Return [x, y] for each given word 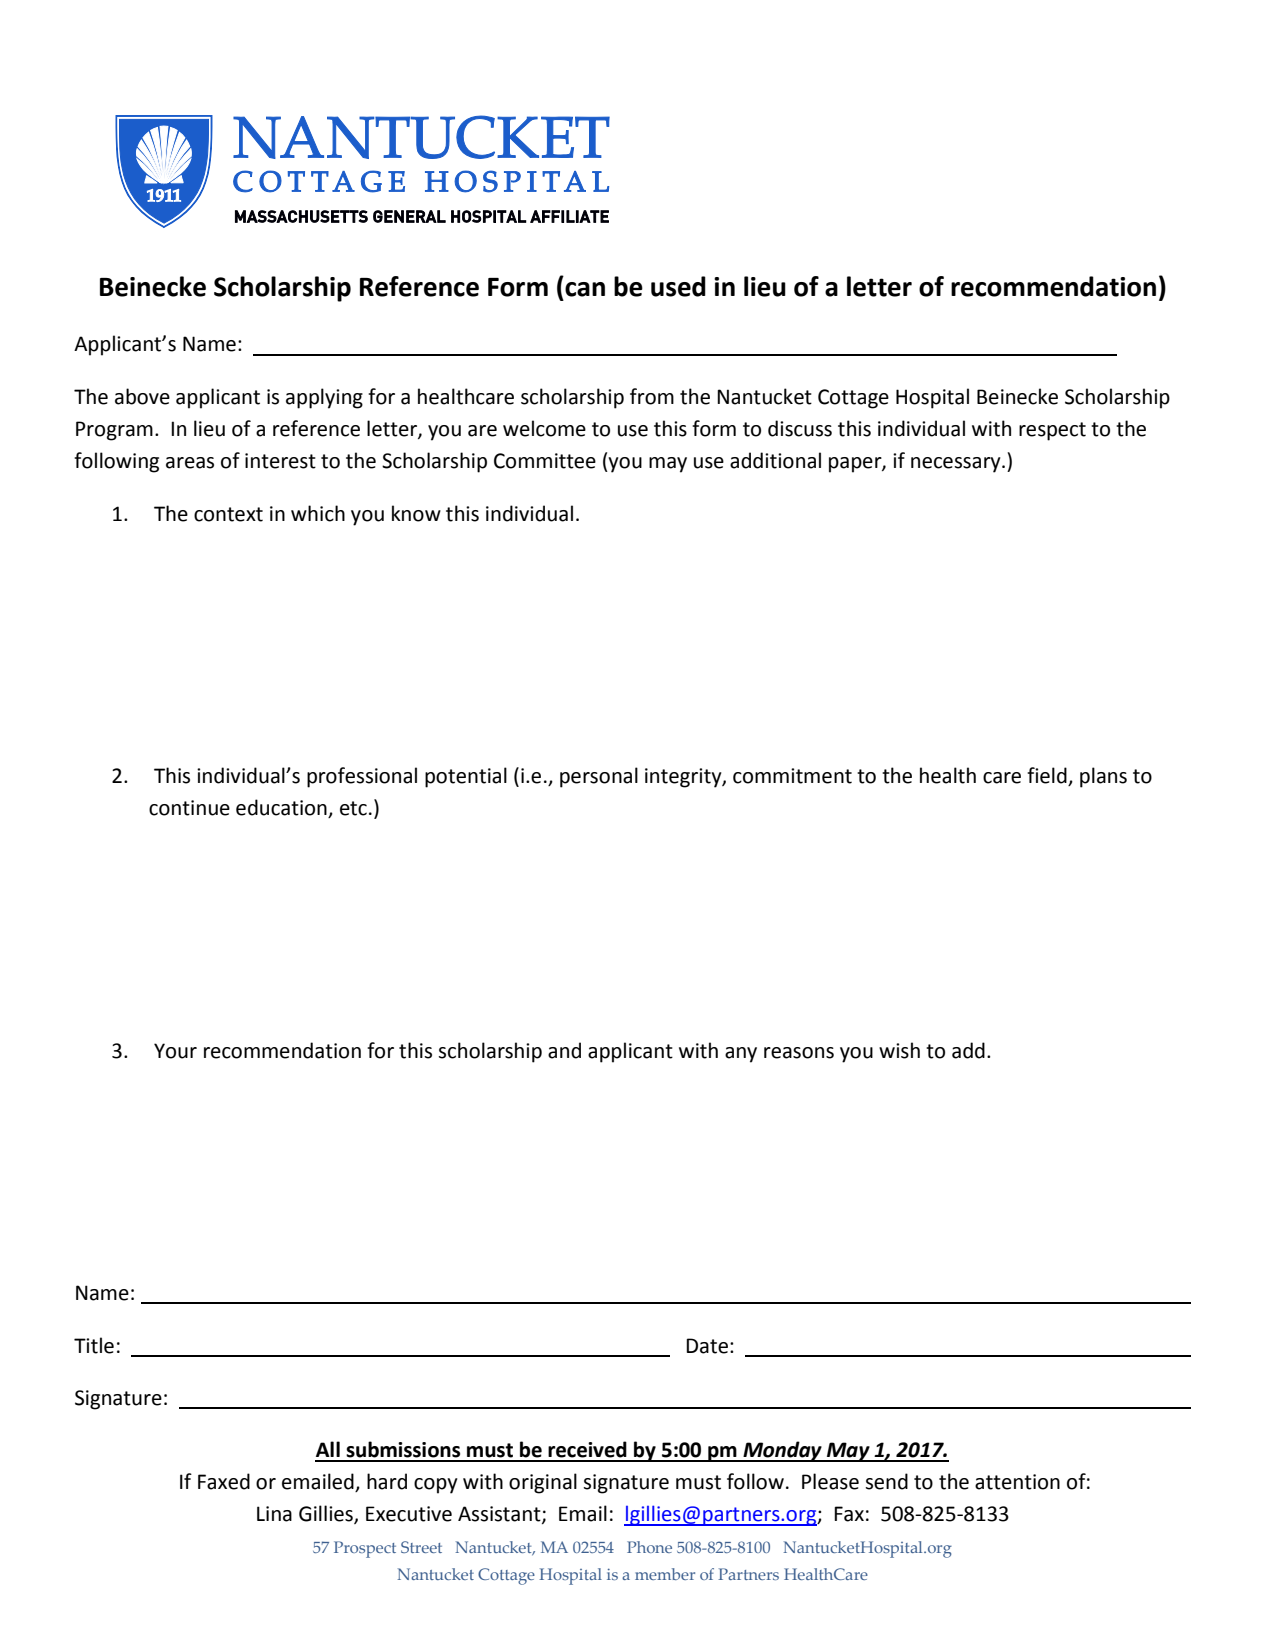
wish [899, 1050]
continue [189, 808]
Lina [274, 1514]
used [678, 286]
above [142, 396]
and [564, 1050]
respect [1052, 431]
